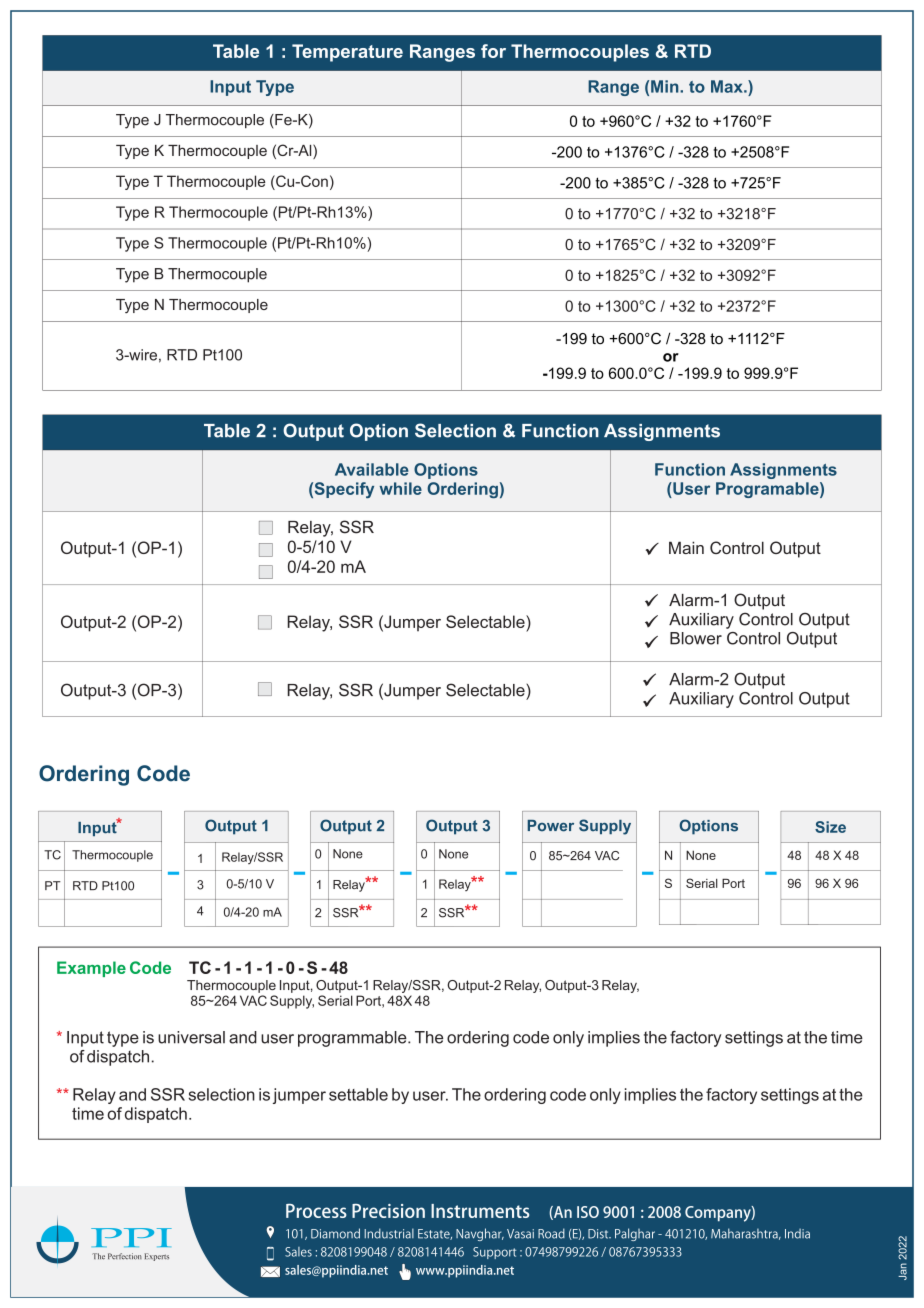  What do you see at coordinates (493, 51) in the image?
I see `for` at bounding box center [493, 51].
